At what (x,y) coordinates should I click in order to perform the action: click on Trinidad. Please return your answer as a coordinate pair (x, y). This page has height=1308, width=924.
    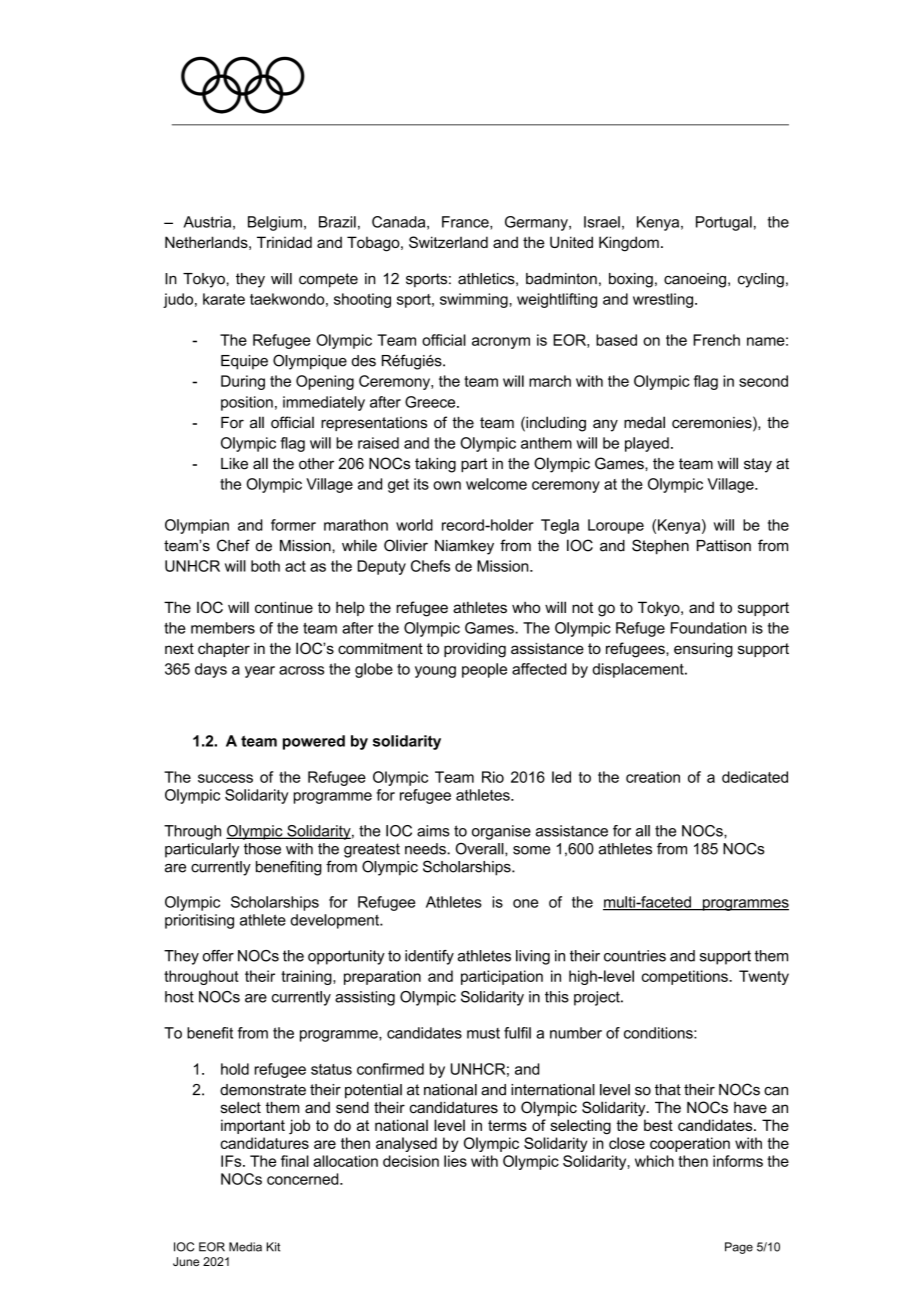
    Looking at the image, I should click on (284, 242).
